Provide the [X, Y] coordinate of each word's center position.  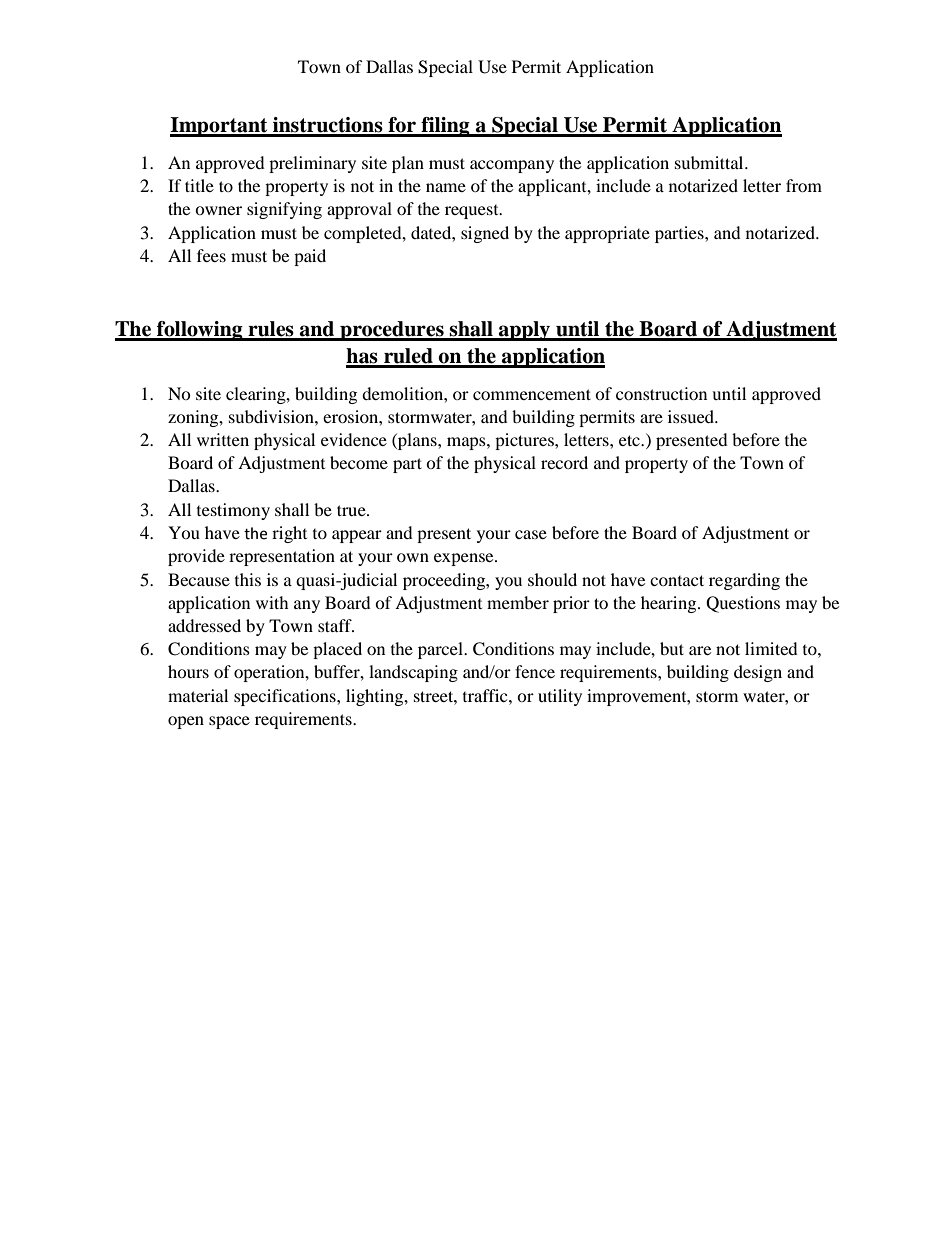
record [564, 462]
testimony [233, 511]
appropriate [607, 234]
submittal [710, 162]
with [272, 602]
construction [661, 393]
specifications [286, 697]
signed [485, 234]
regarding [744, 581]
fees [211, 255]
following [200, 331]
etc [630, 440]
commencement [532, 394]
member [518, 602]
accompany [512, 166]
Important [220, 127]
